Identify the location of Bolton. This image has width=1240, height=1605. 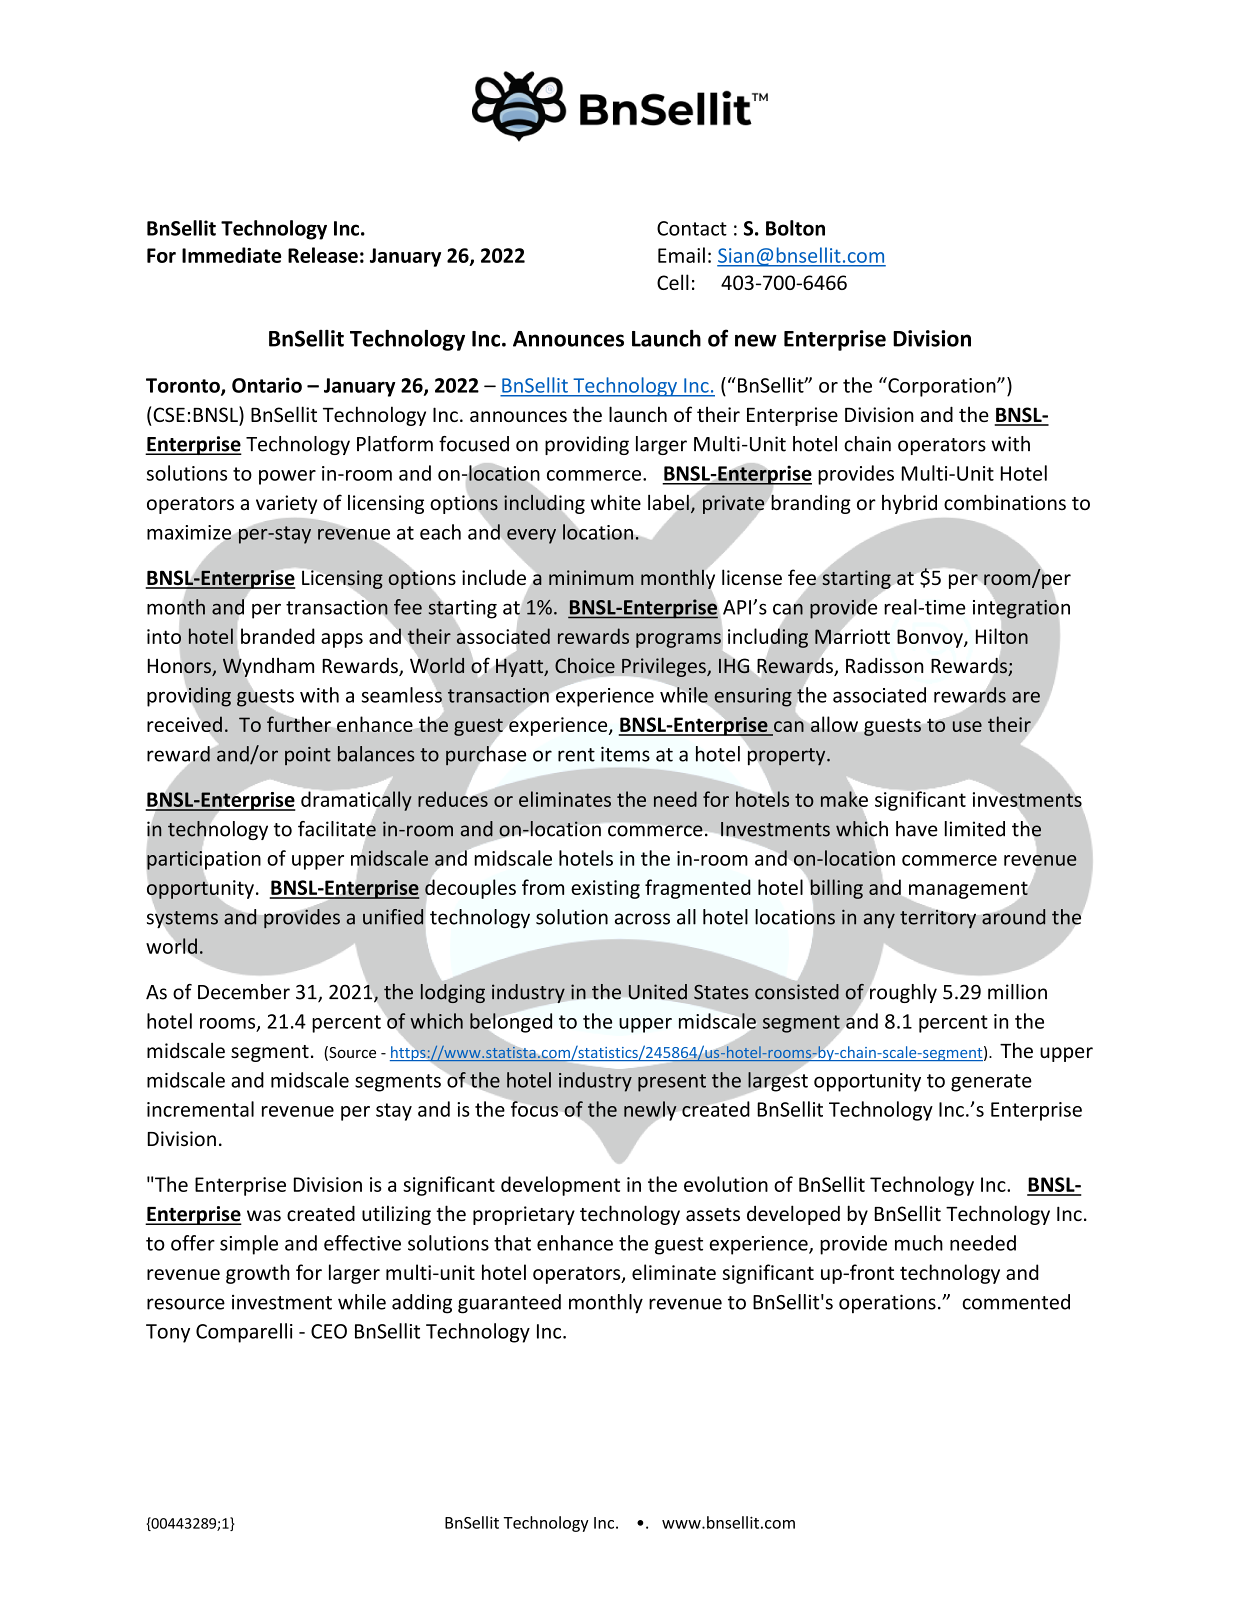
(795, 228).
